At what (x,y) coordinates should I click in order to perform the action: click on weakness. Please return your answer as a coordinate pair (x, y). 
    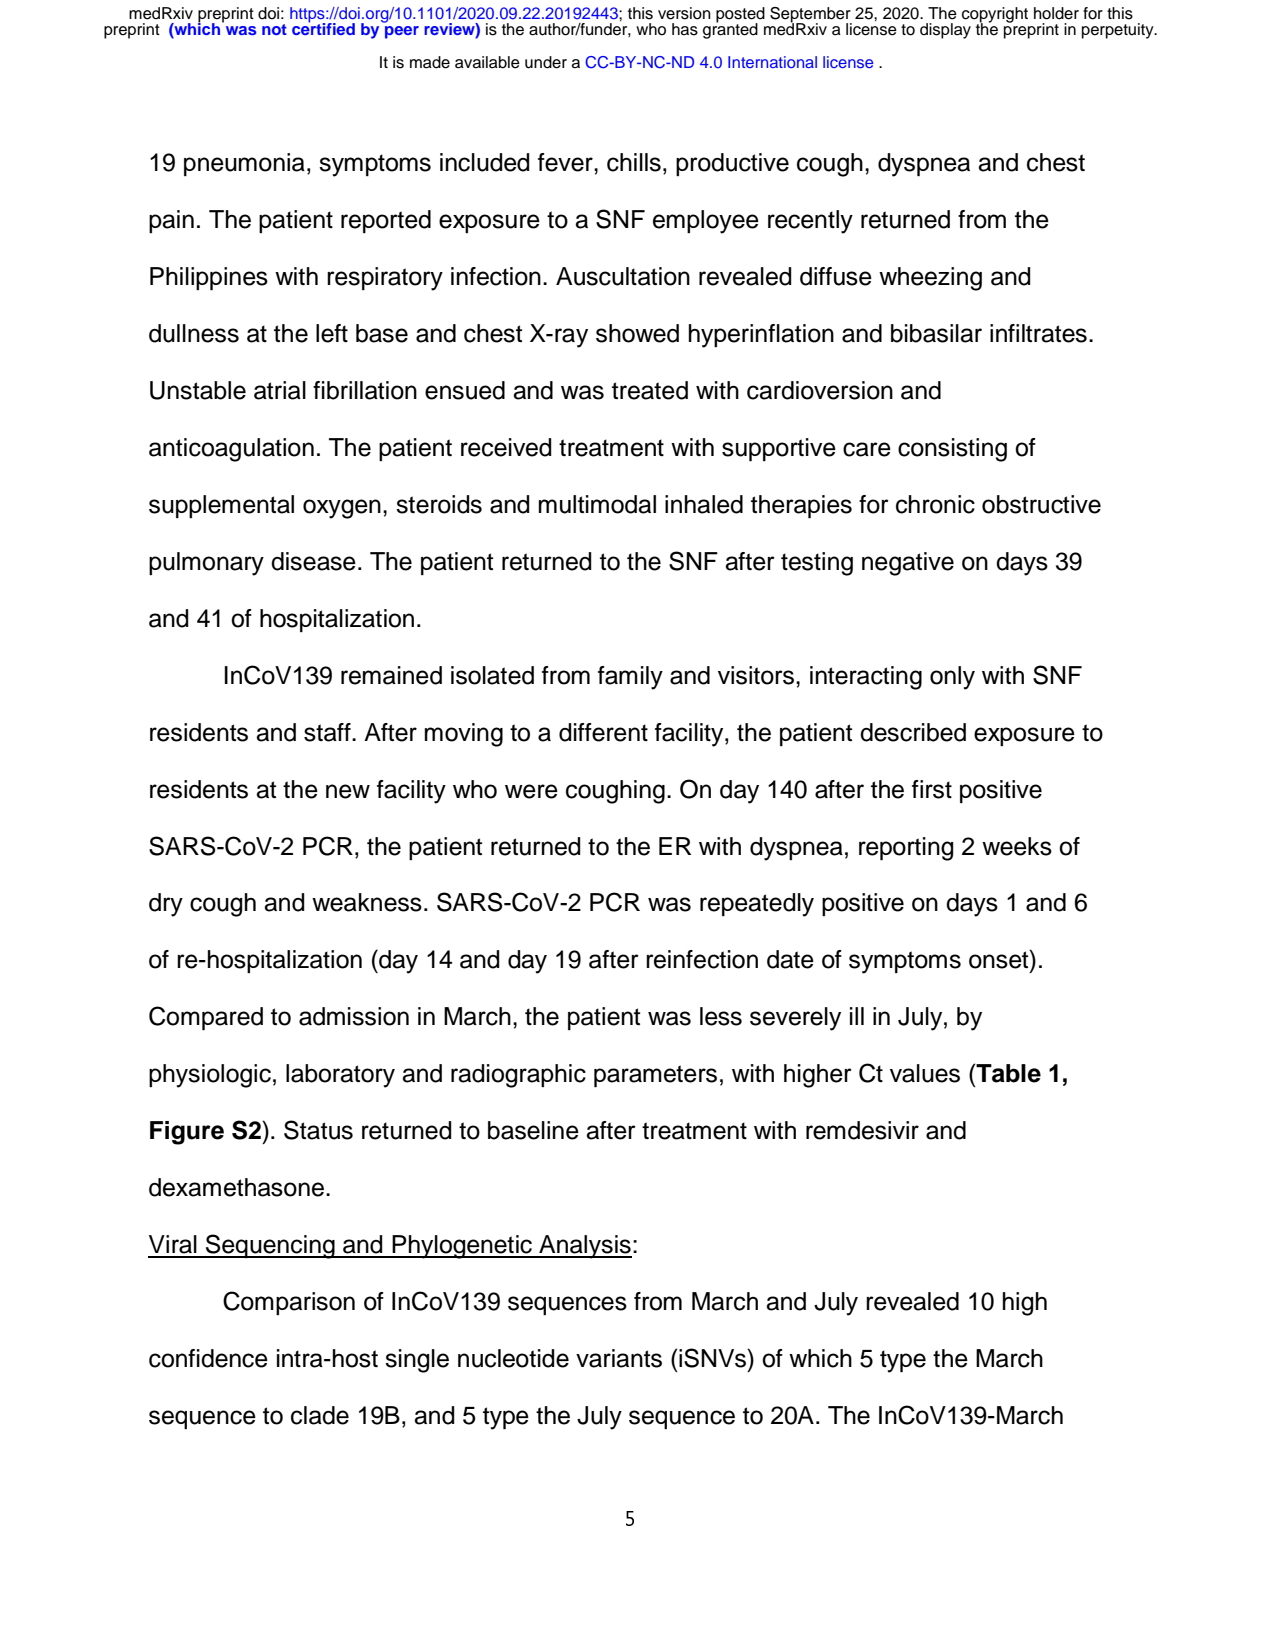
    Looking at the image, I should click on (367, 902).
